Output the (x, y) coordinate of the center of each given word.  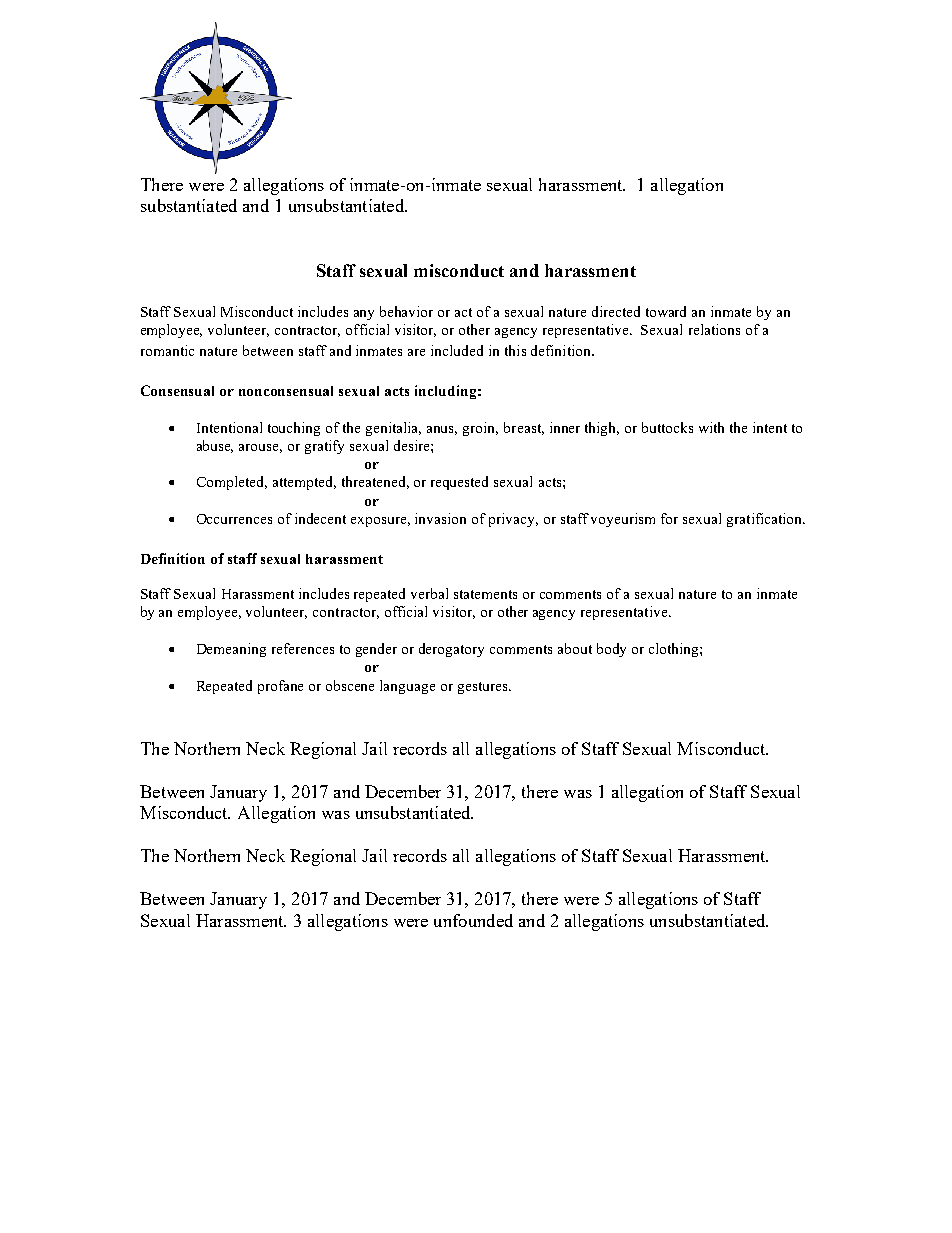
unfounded (473, 920)
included (457, 350)
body (611, 650)
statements (485, 594)
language (407, 687)
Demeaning (231, 650)
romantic (167, 350)
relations (714, 329)
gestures (484, 688)
